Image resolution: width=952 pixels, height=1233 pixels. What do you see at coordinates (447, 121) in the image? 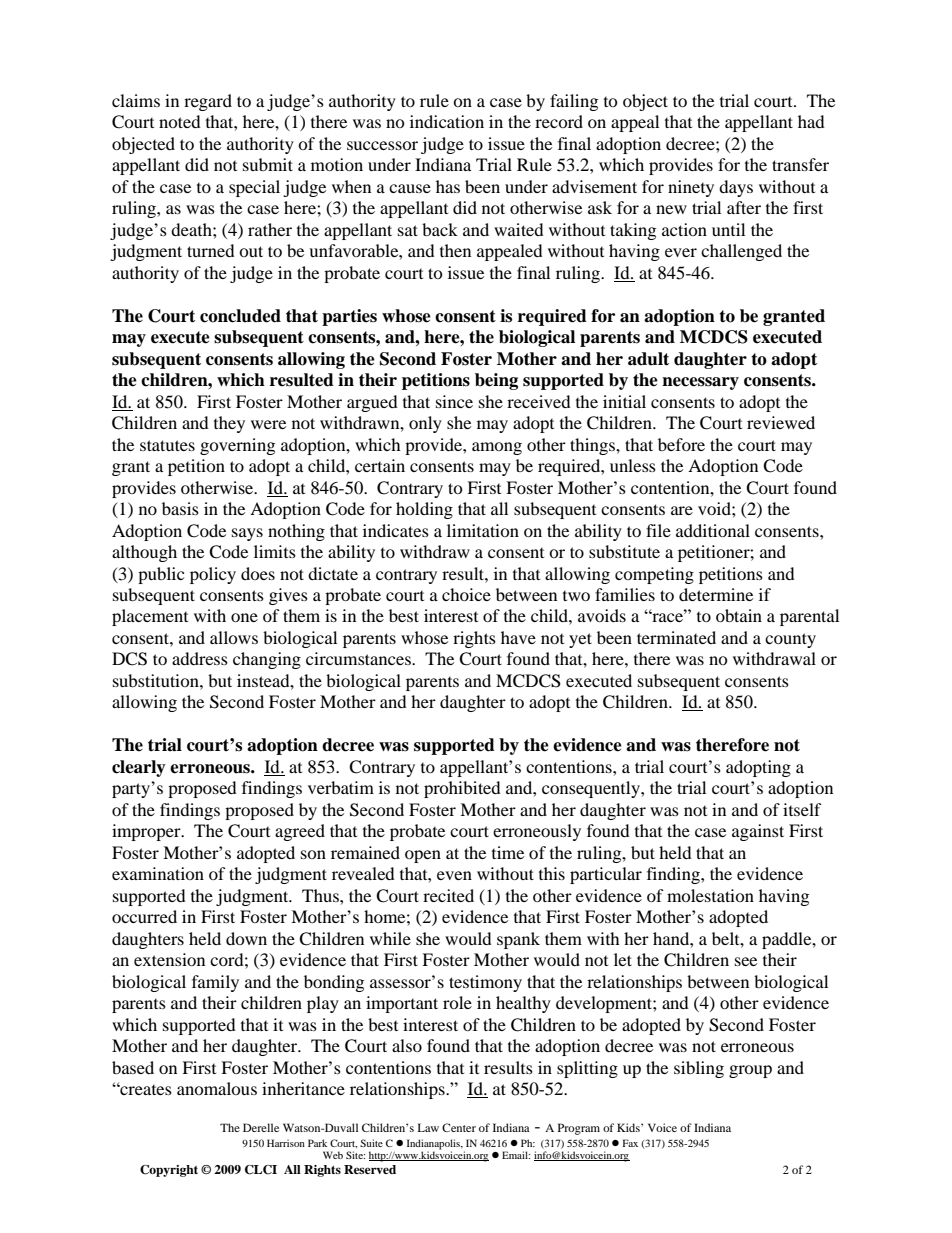
I see `indication` at bounding box center [447, 121].
